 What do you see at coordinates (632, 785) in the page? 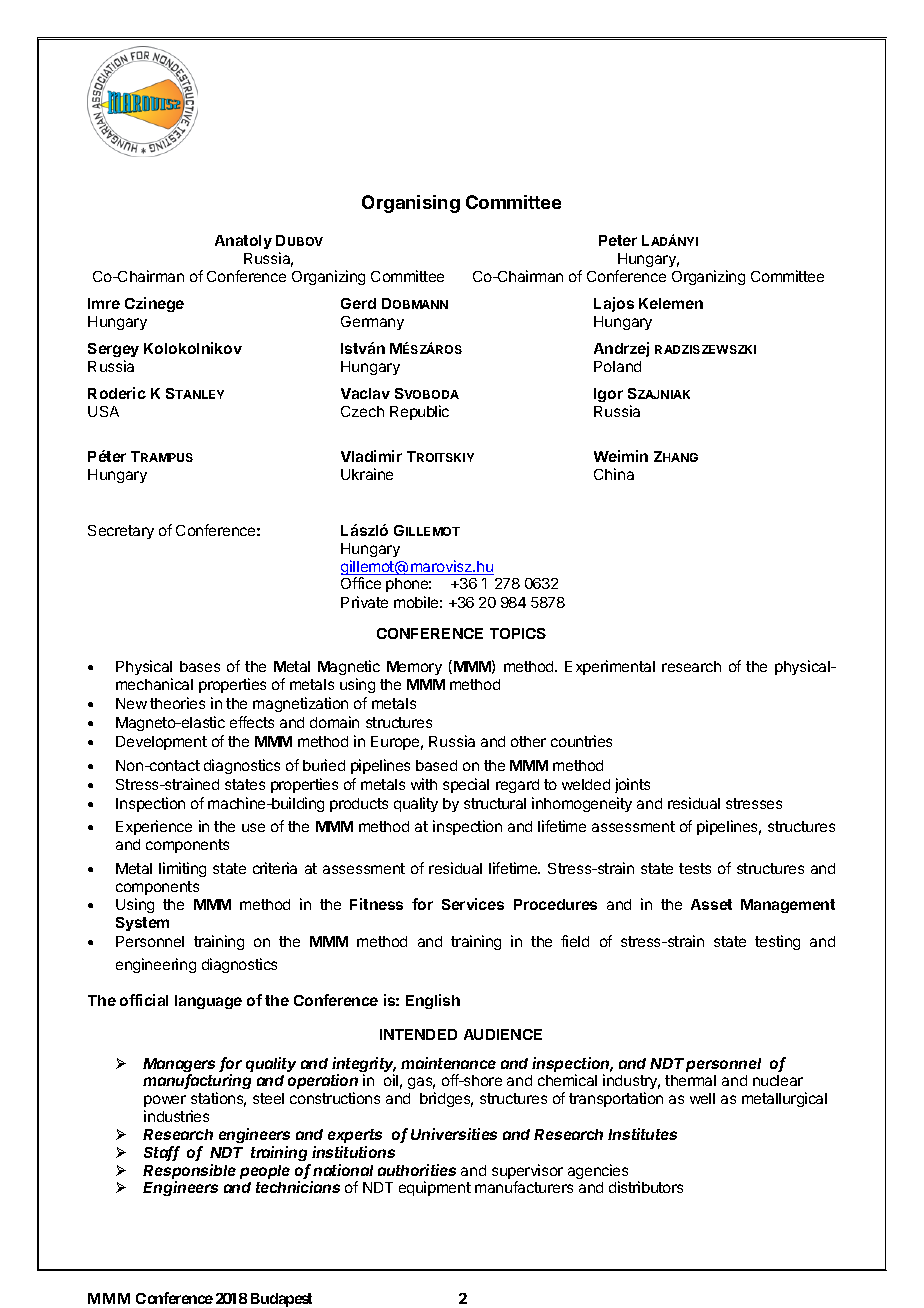
I see `joints` at bounding box center [632, 785].
